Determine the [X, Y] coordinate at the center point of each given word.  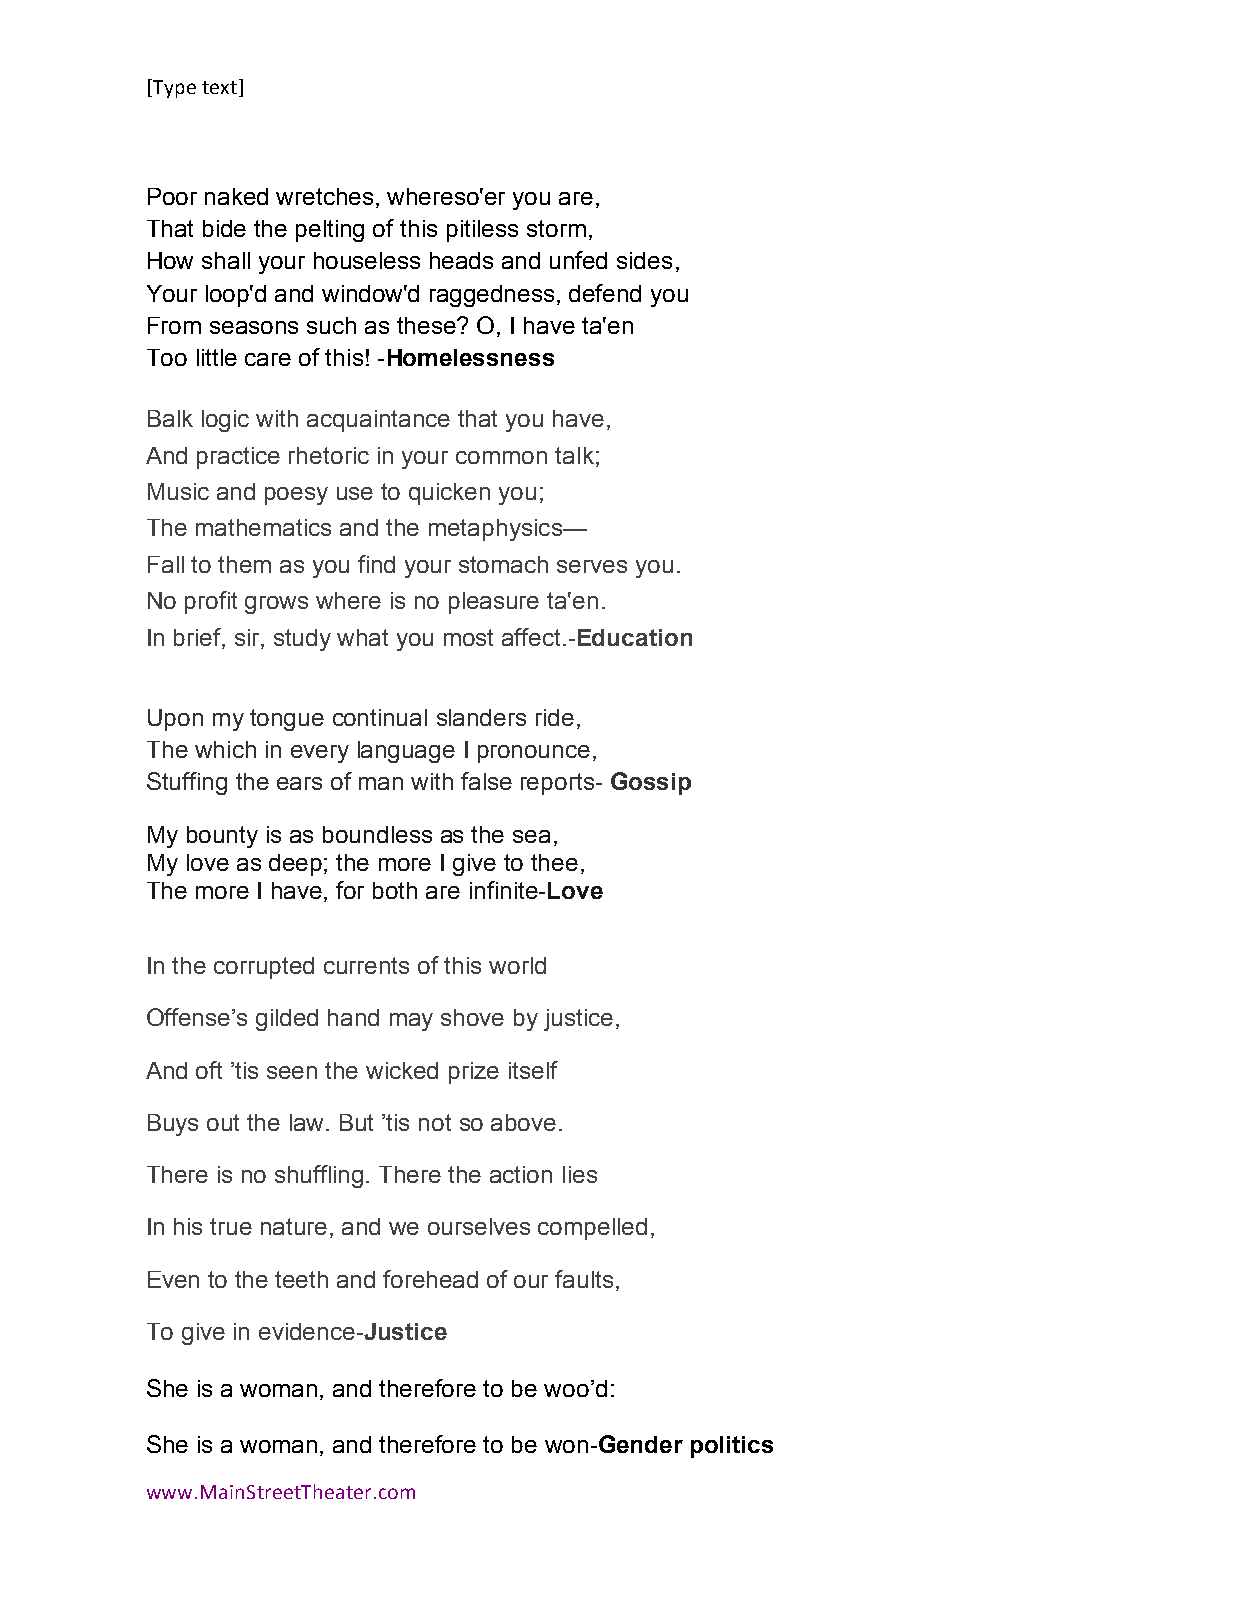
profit [211, 602]
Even [173, 1279]
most [468, 637]
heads [461, 260]
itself [533, 1070]
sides [644, 260]
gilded [287, 1020]
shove [472, 1017]
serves [592, 566]
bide [224, 228]
